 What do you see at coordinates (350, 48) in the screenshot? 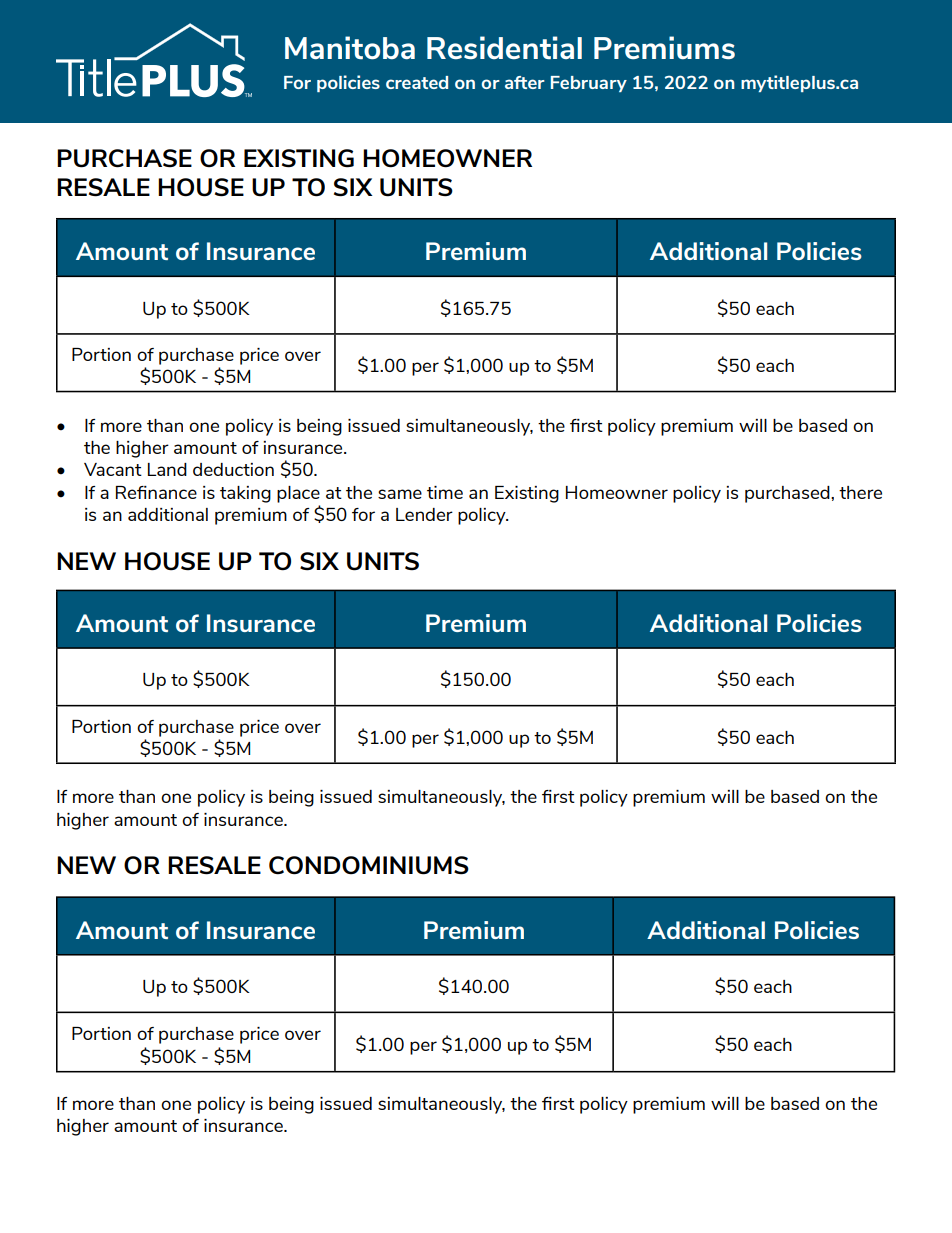
I see `Manitoba` at bounding box center [350, 48].
